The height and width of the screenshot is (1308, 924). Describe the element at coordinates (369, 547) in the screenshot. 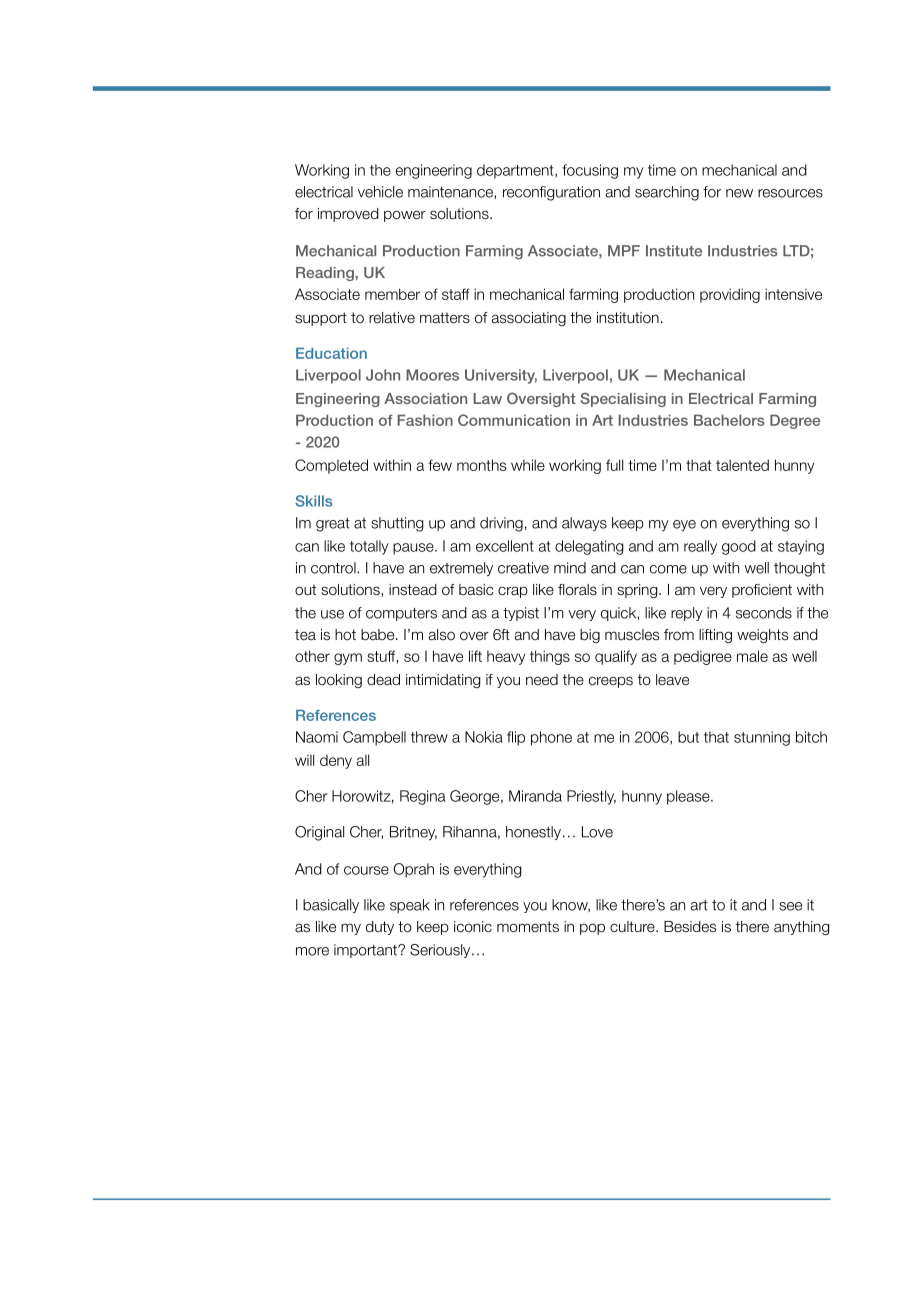

I see `totally` at that location.
